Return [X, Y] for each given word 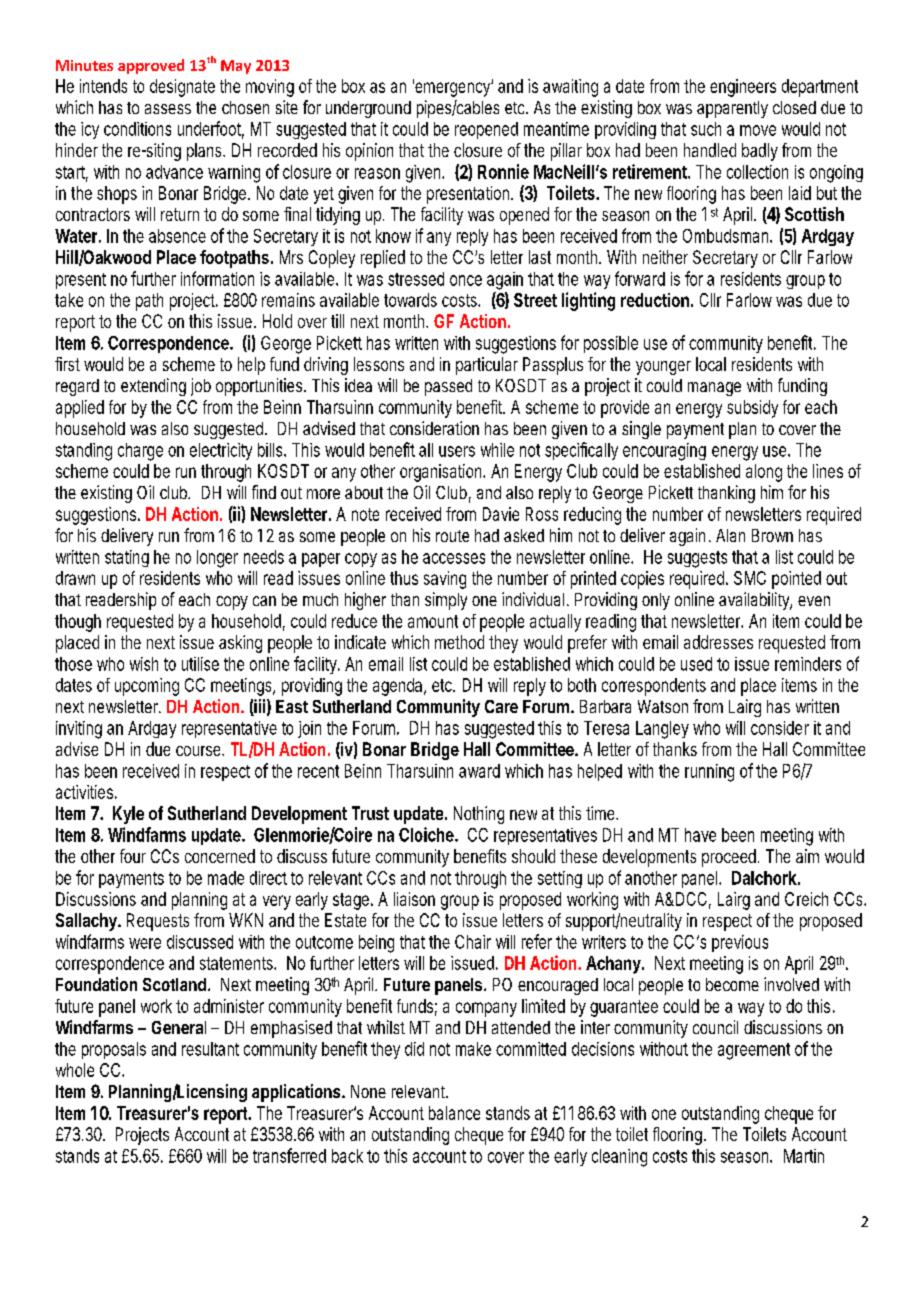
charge [140, 452]
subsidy [752, 409]
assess [168, 109]
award [479, 771]
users [457, 451]
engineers [743, 88]
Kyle [128, 815]
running [709, 773]
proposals [114, 1050]
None [368, 1091]
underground [368, 109]
